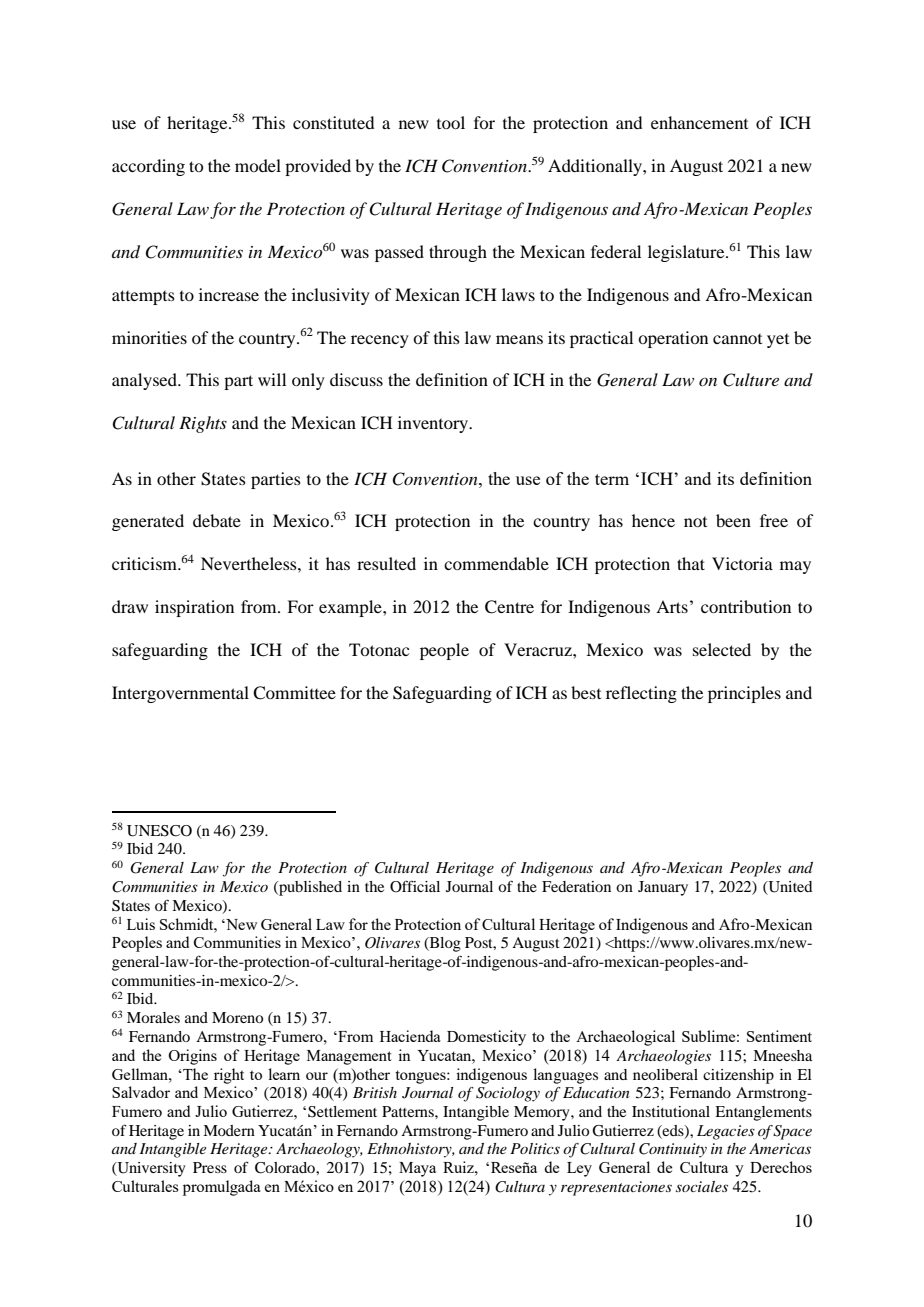  I want to click on Legacies, so click(726, 1132).
